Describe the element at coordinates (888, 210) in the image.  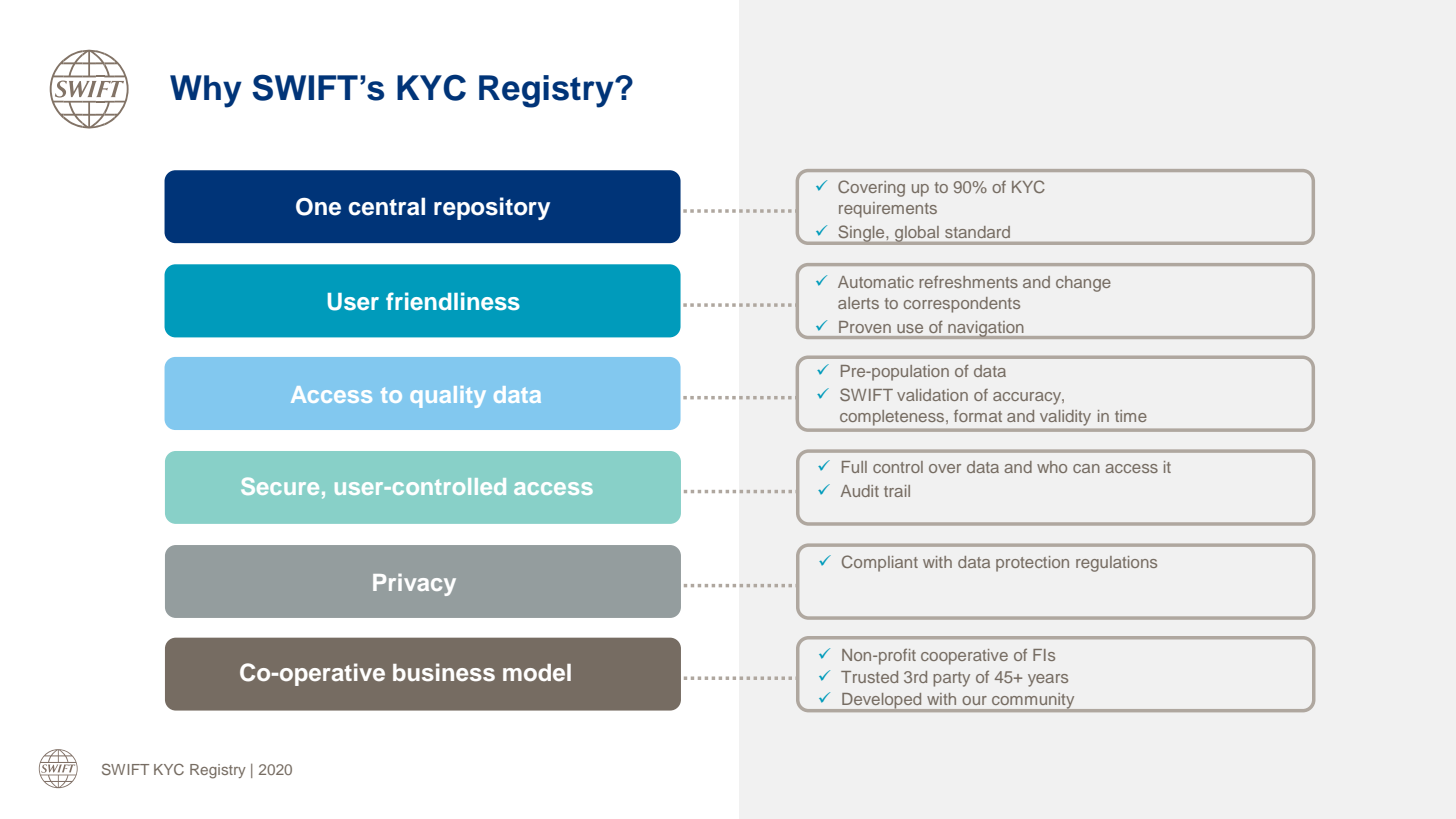
I see `requirements` at that location.
